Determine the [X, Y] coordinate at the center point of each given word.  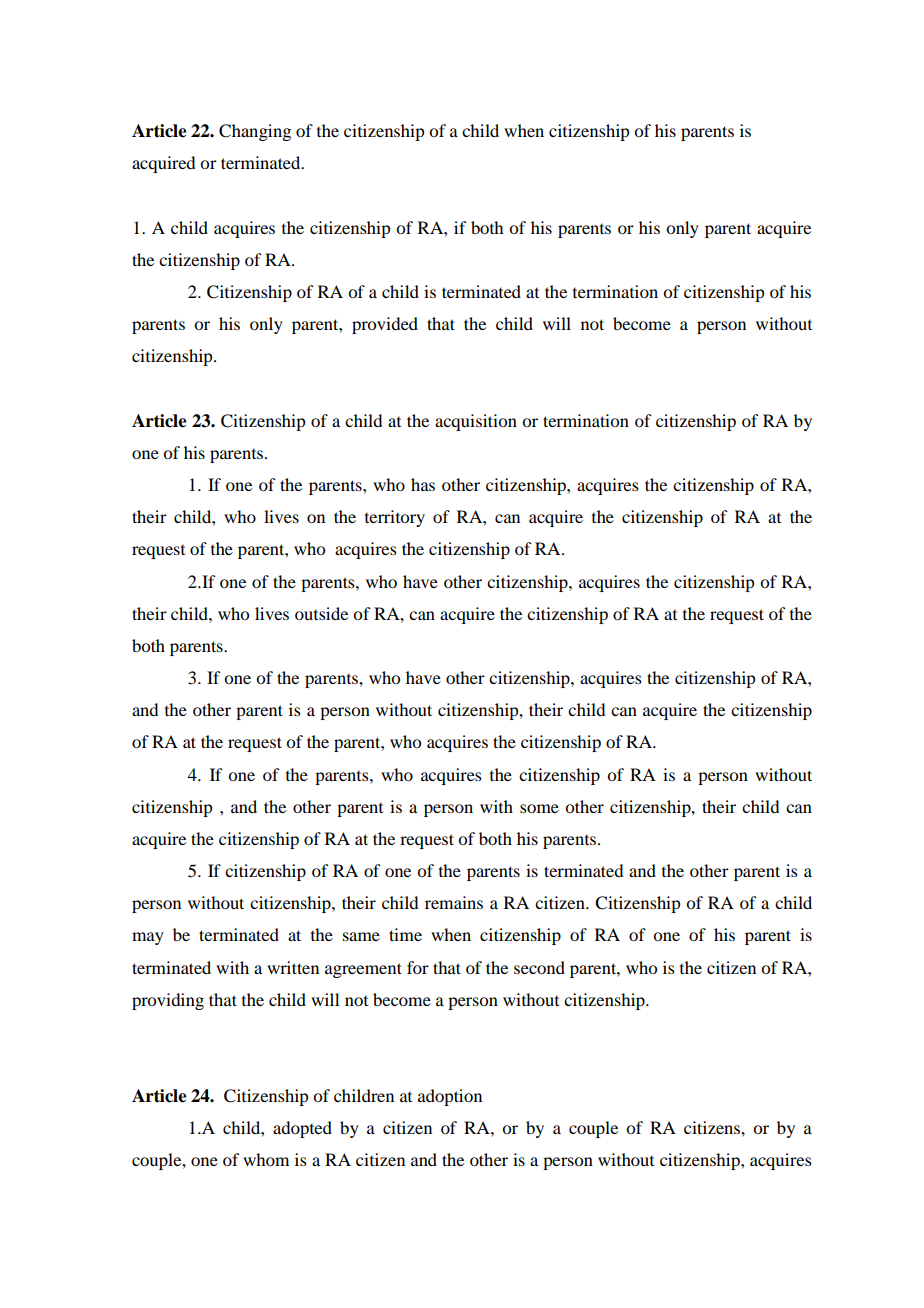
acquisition [476, 422]
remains [454, 902]
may [148, 938]
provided [385, 325]
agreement [363, 970]
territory [395, 518]
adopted [302, 1129]
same [361, 936]
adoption [450, 1097]
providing [168, 1001]
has [423, 484]
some [539, 808]
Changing [255, 132]
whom [266, 1159]
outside [321, 613]
